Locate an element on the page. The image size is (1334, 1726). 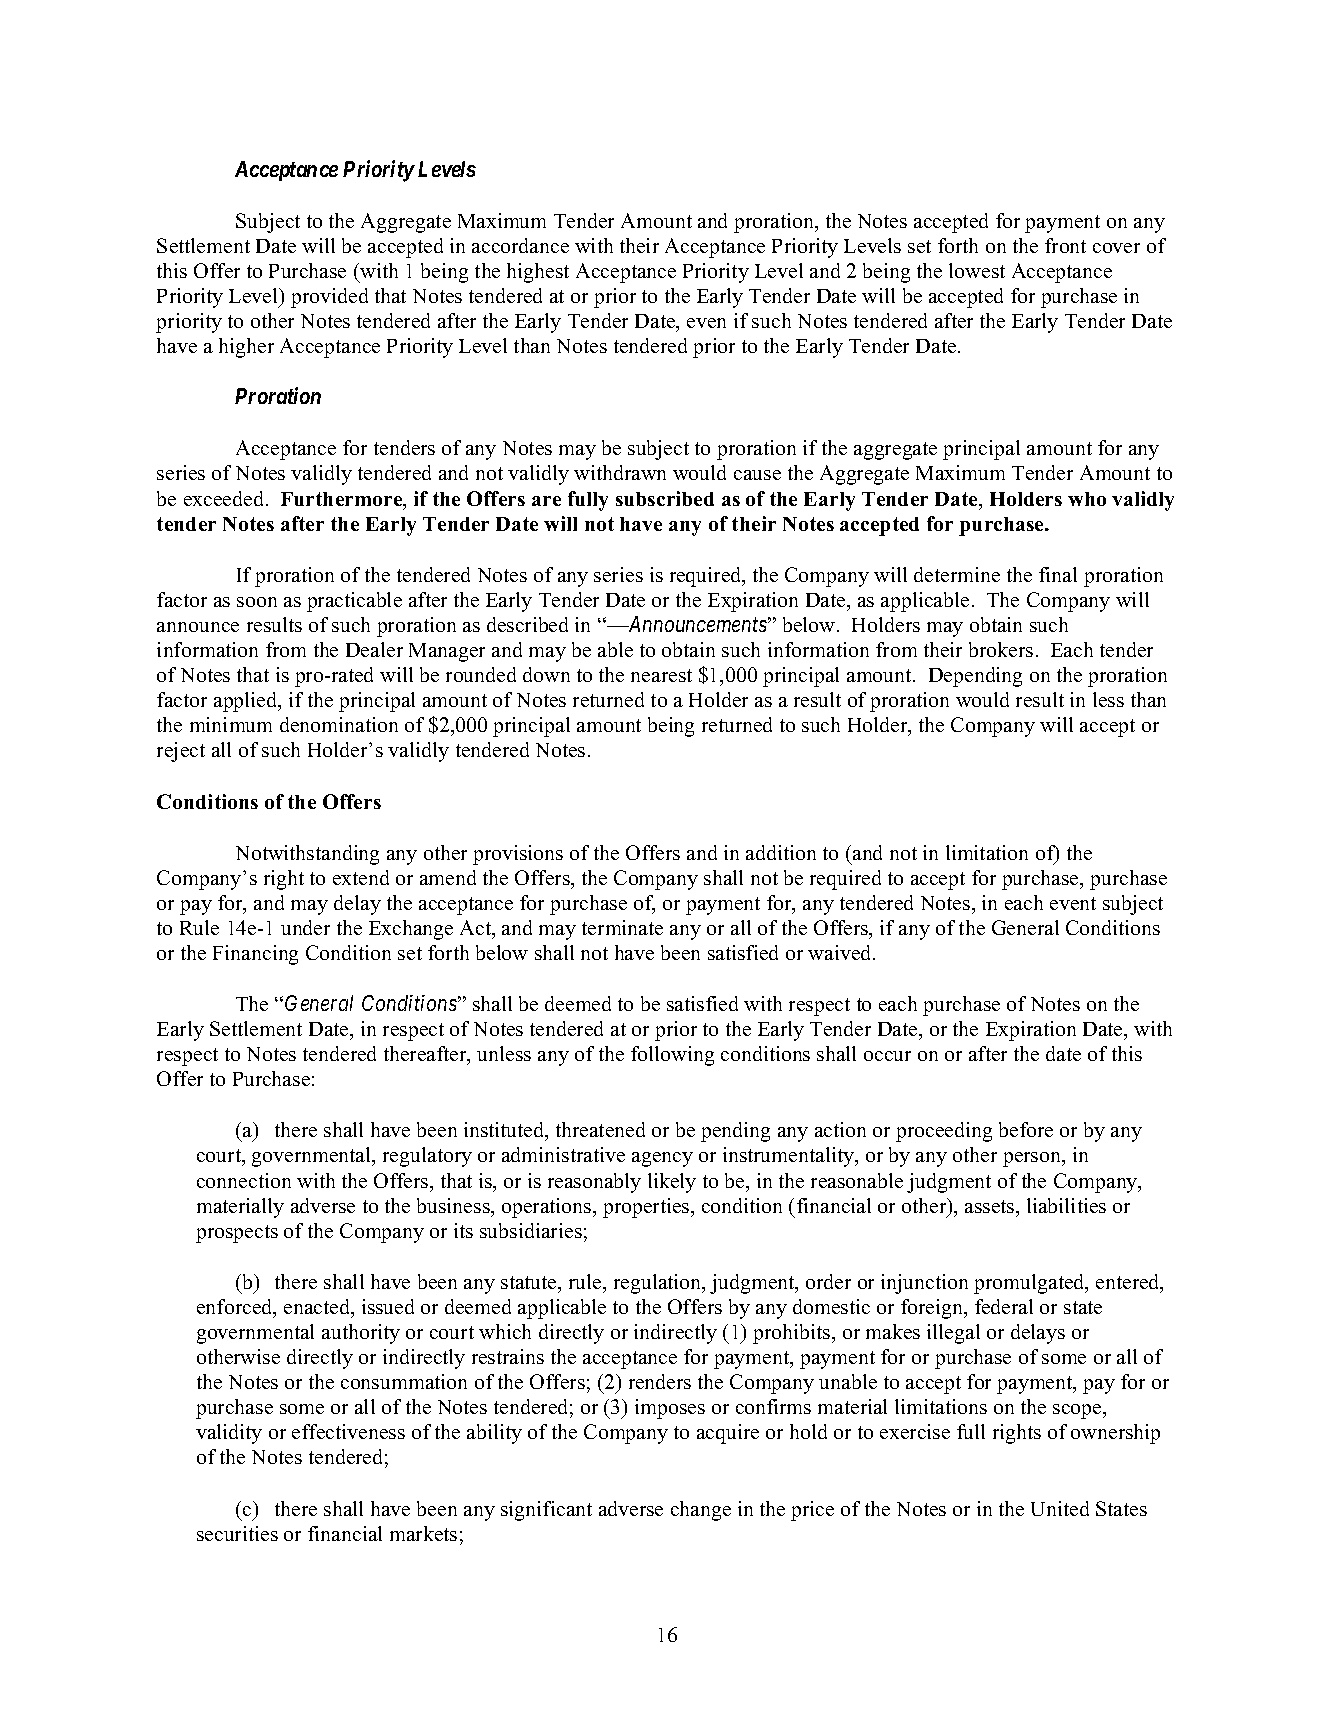
United is located at coordinates (1060, 1508).
